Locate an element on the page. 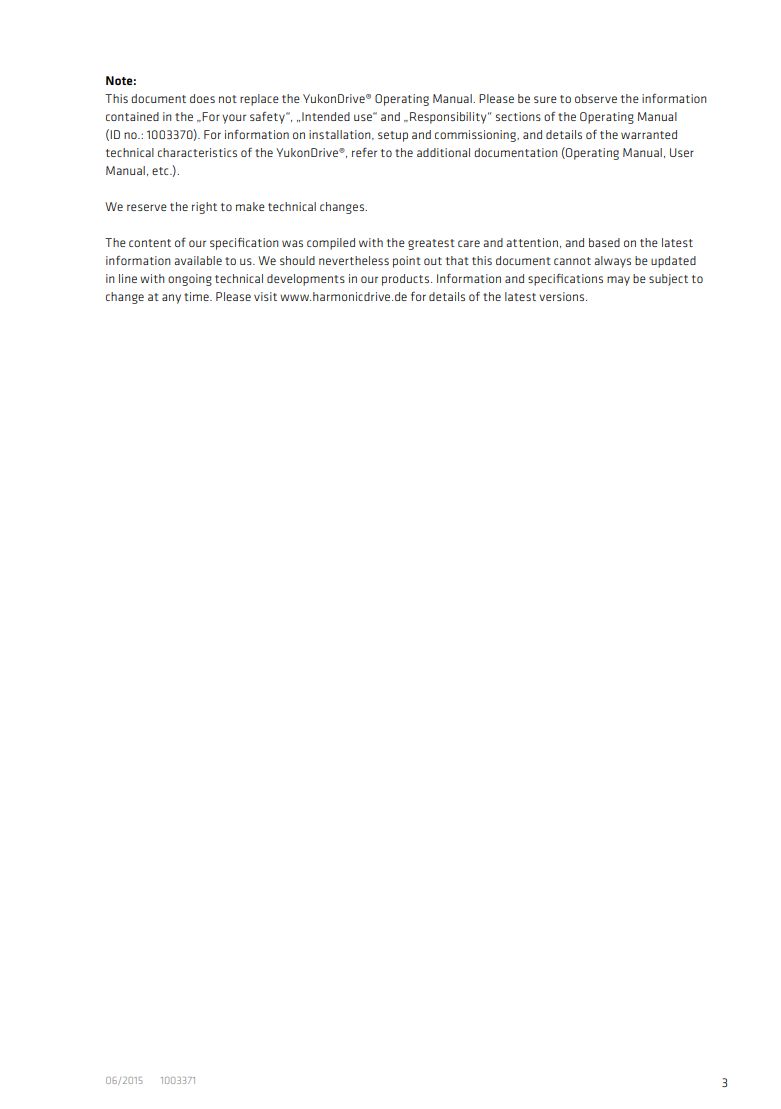  products is located at coordinates (407, 280).
